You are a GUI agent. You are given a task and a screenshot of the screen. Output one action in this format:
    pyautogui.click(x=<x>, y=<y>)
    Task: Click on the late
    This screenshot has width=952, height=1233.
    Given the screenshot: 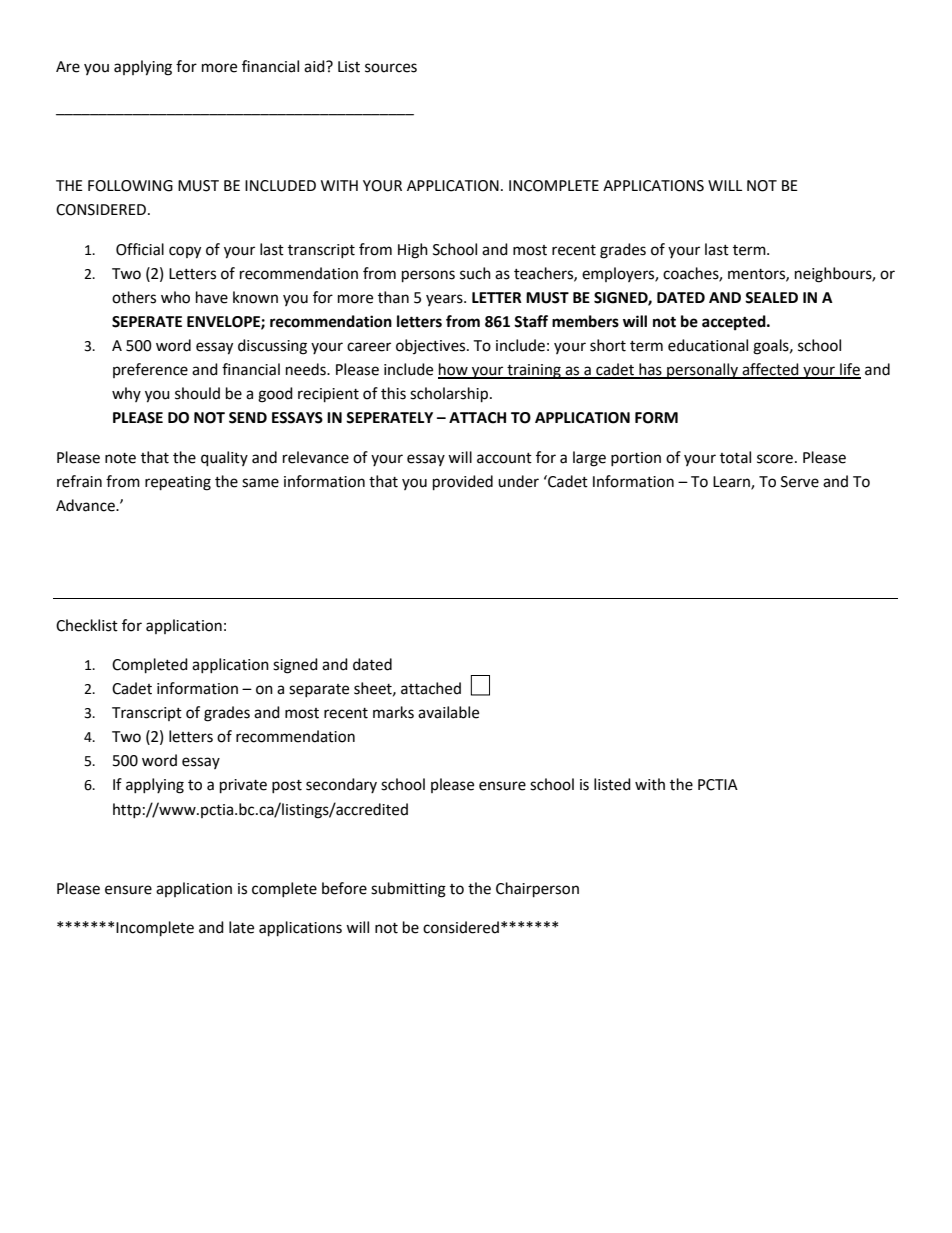 What is the action you would take?
    pyautogui.click(x=241, y=927)
